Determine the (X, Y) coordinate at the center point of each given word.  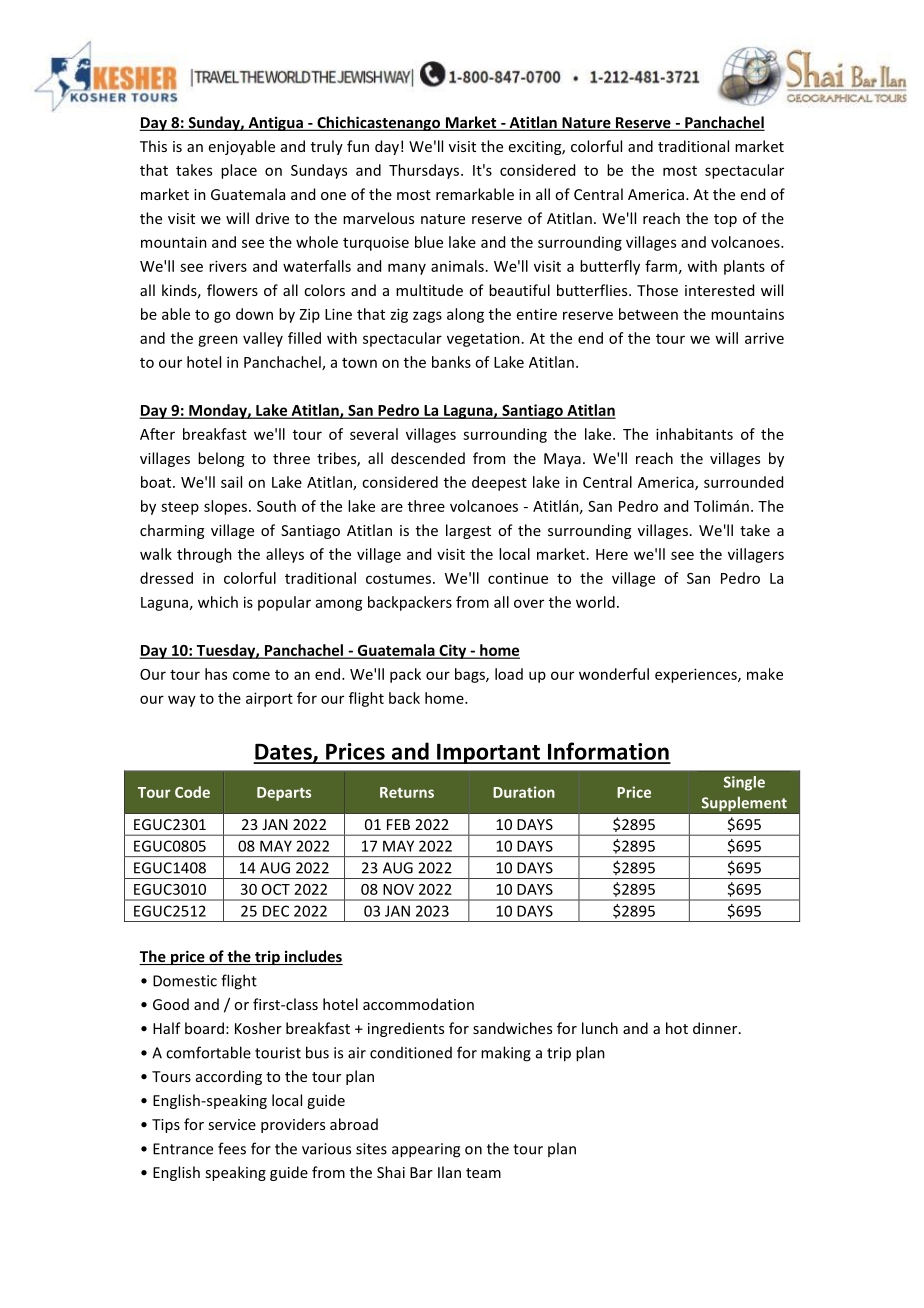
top (725, 220)
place (239, 171)
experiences (697, 675)
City (453, 651)
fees (232, 1148)
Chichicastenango (379, 123)
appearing (426, 1150)
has (216, 674)
